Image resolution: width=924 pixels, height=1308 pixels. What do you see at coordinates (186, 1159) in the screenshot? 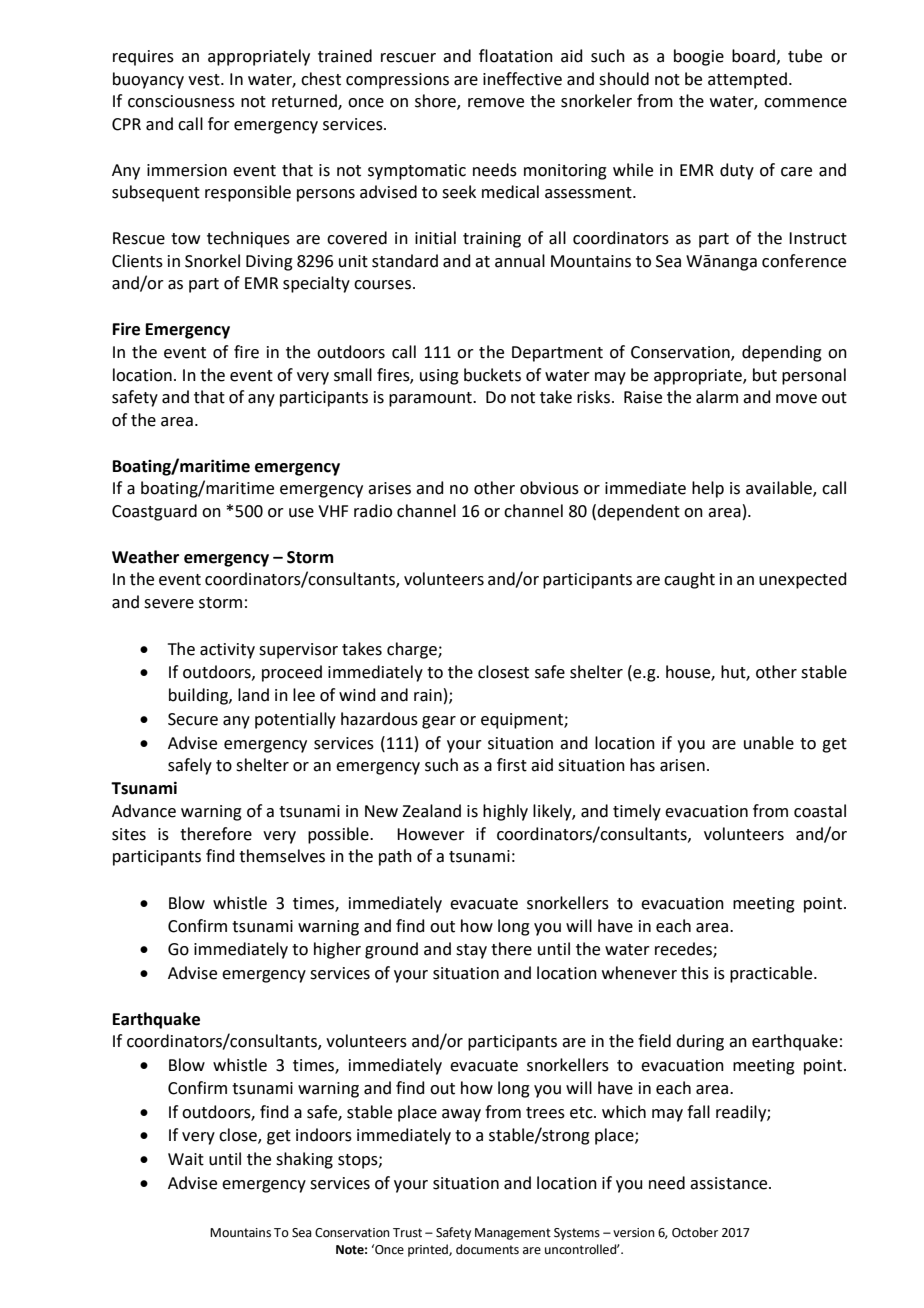
I see `Wait` at bounding box center [186, 1159].
